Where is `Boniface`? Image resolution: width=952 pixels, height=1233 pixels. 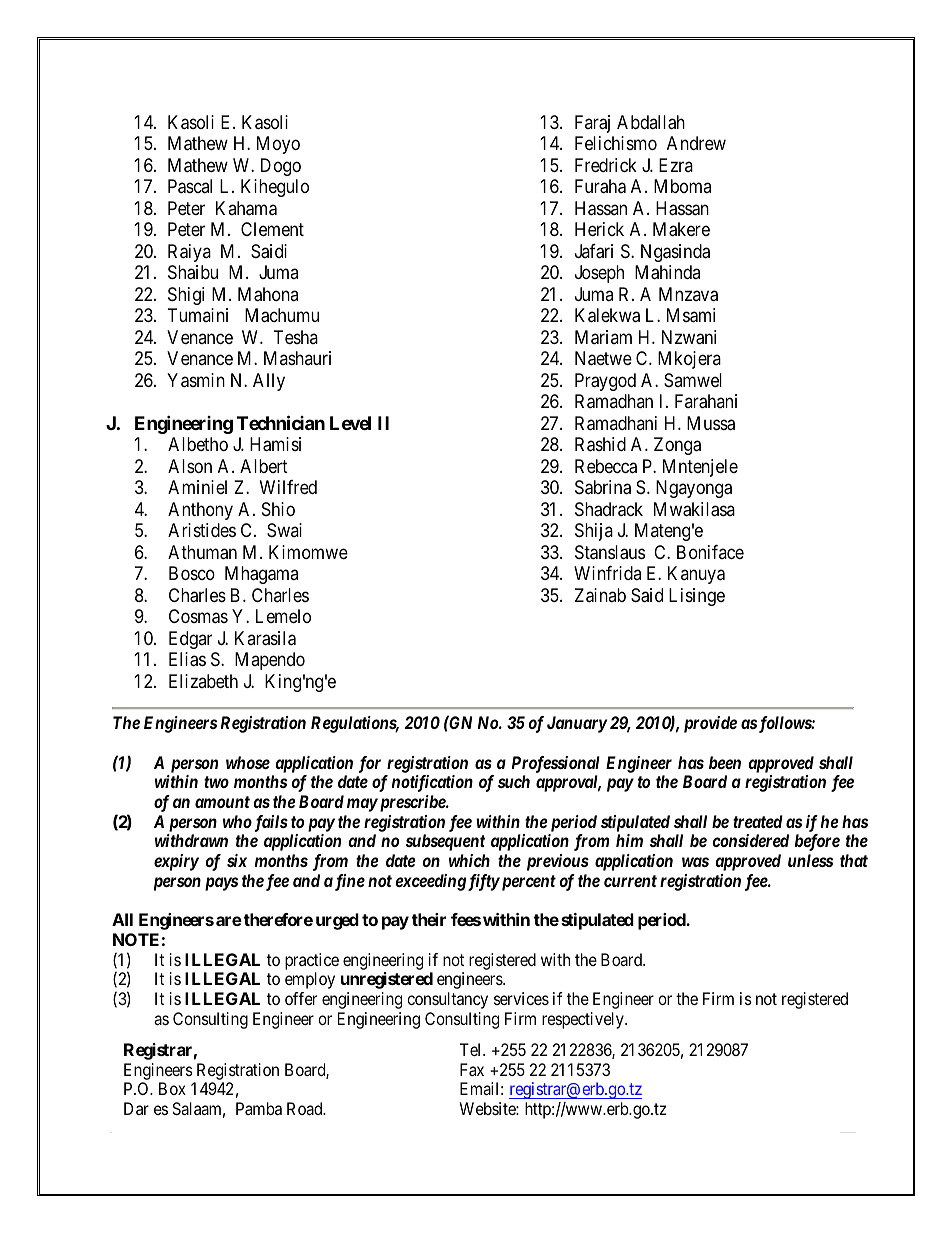
Boniface is located at coordinates (710, 552).
